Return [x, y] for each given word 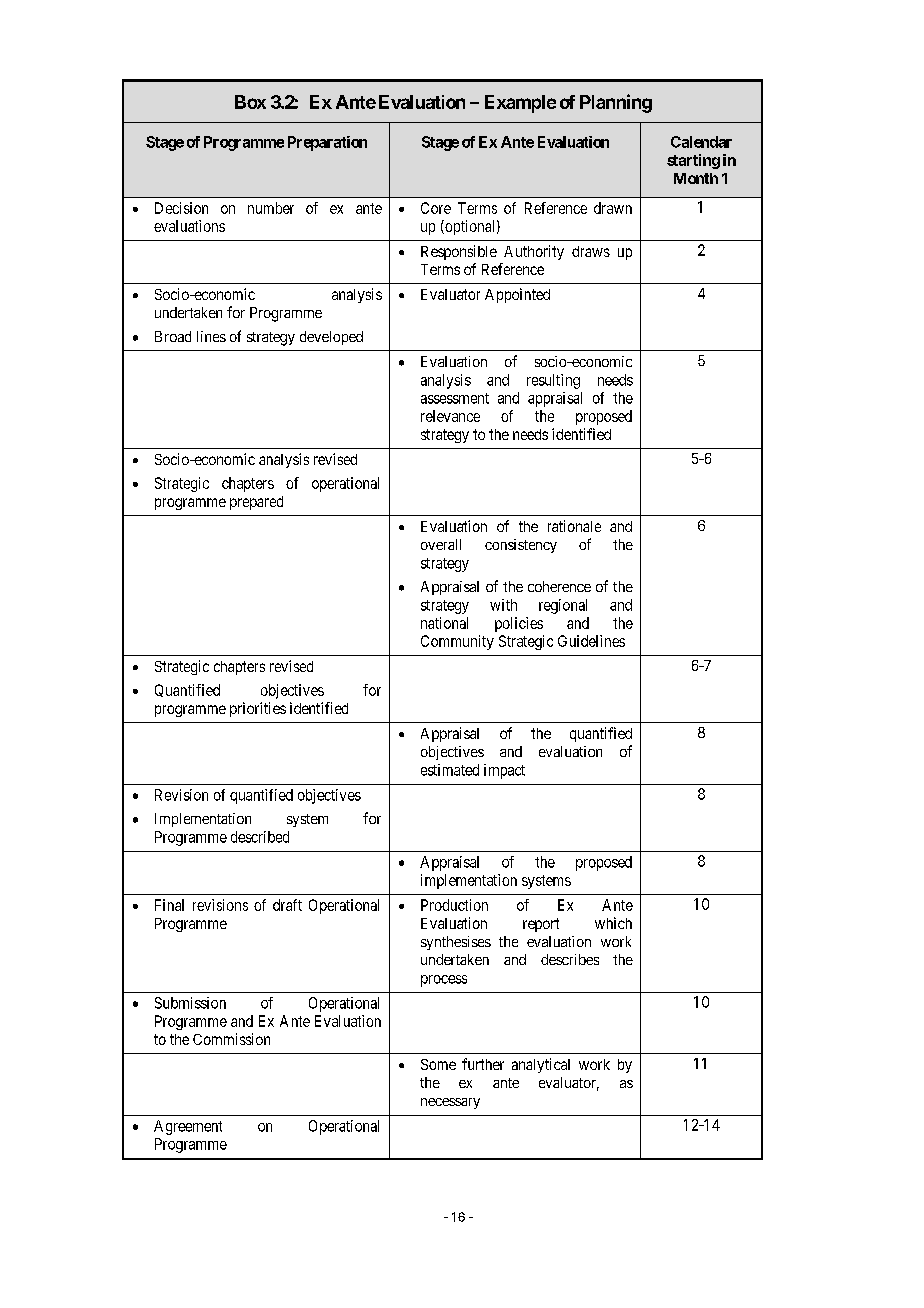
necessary [450, 1103]
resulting [553, 381]
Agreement [188, 1127]
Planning [616, 103]
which [613, 923]
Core [436, 208]
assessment [455, 398]
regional [563, 606]
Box [250, 102]
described [260, 837]
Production [454, 905]
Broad [173, 336]
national [444, 623]
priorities [258, 709]
